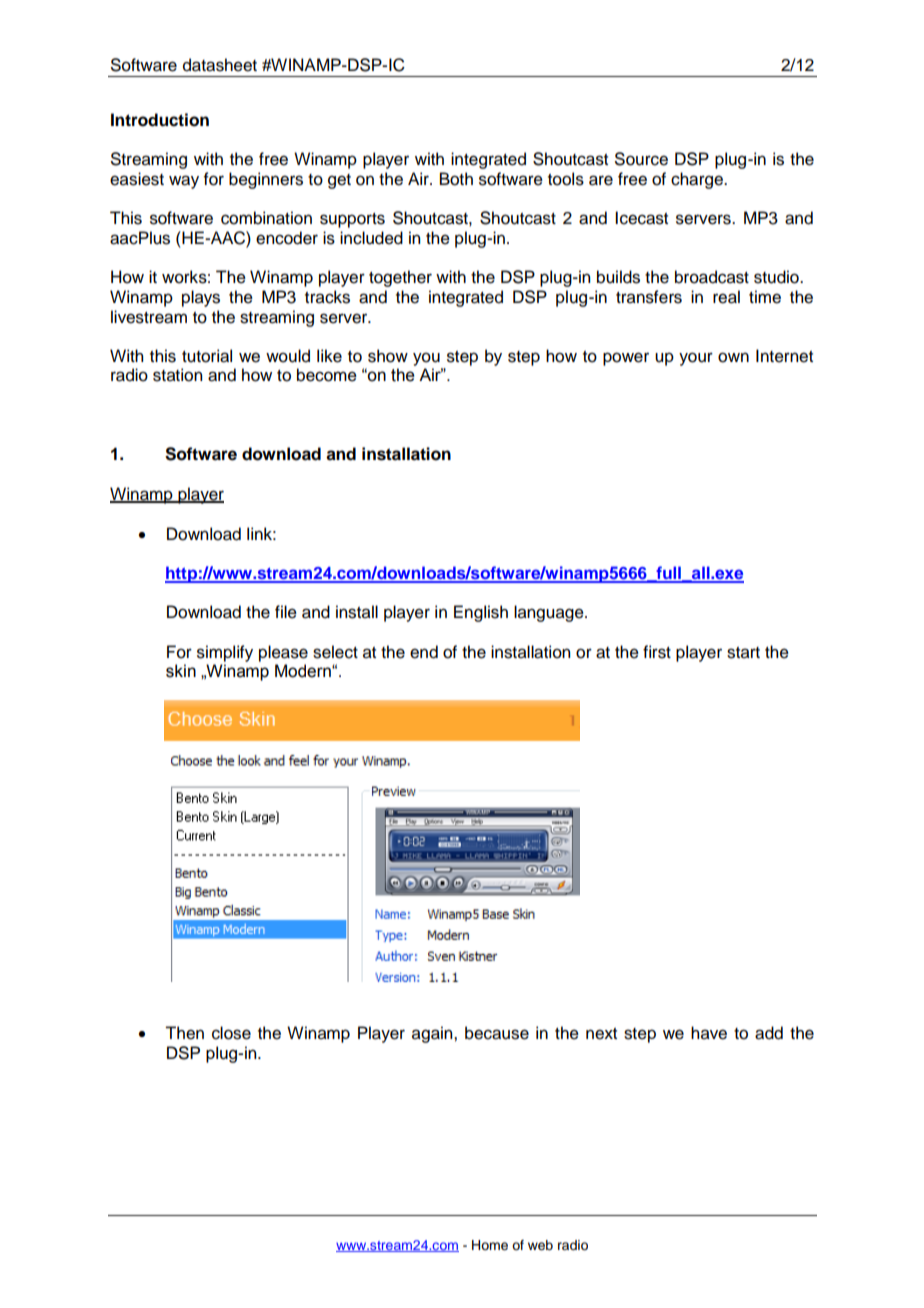 The width and height of the image is (924, 1308). What do you see at coordinates (424, 652) in the image?
I see `end` at bounding box center [424, 652].
